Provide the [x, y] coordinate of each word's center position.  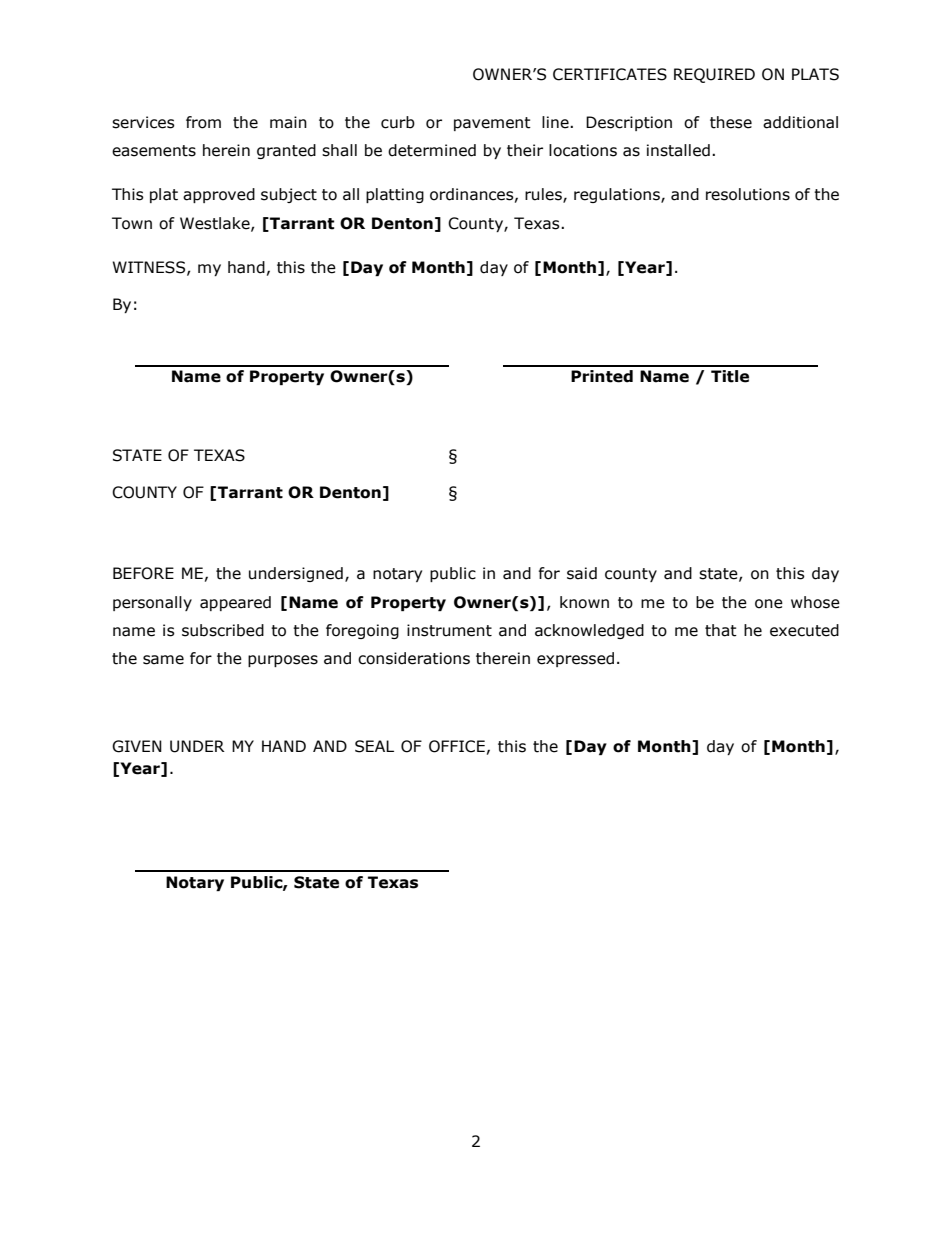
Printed [602, 376]
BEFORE [143, 573]
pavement [492, 124]
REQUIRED [714, 75]
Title [730, 376]
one [769, 604]
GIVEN [137, 746]
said [582, 573]
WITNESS [150, 268]
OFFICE [457, 746]
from [203, 122]
